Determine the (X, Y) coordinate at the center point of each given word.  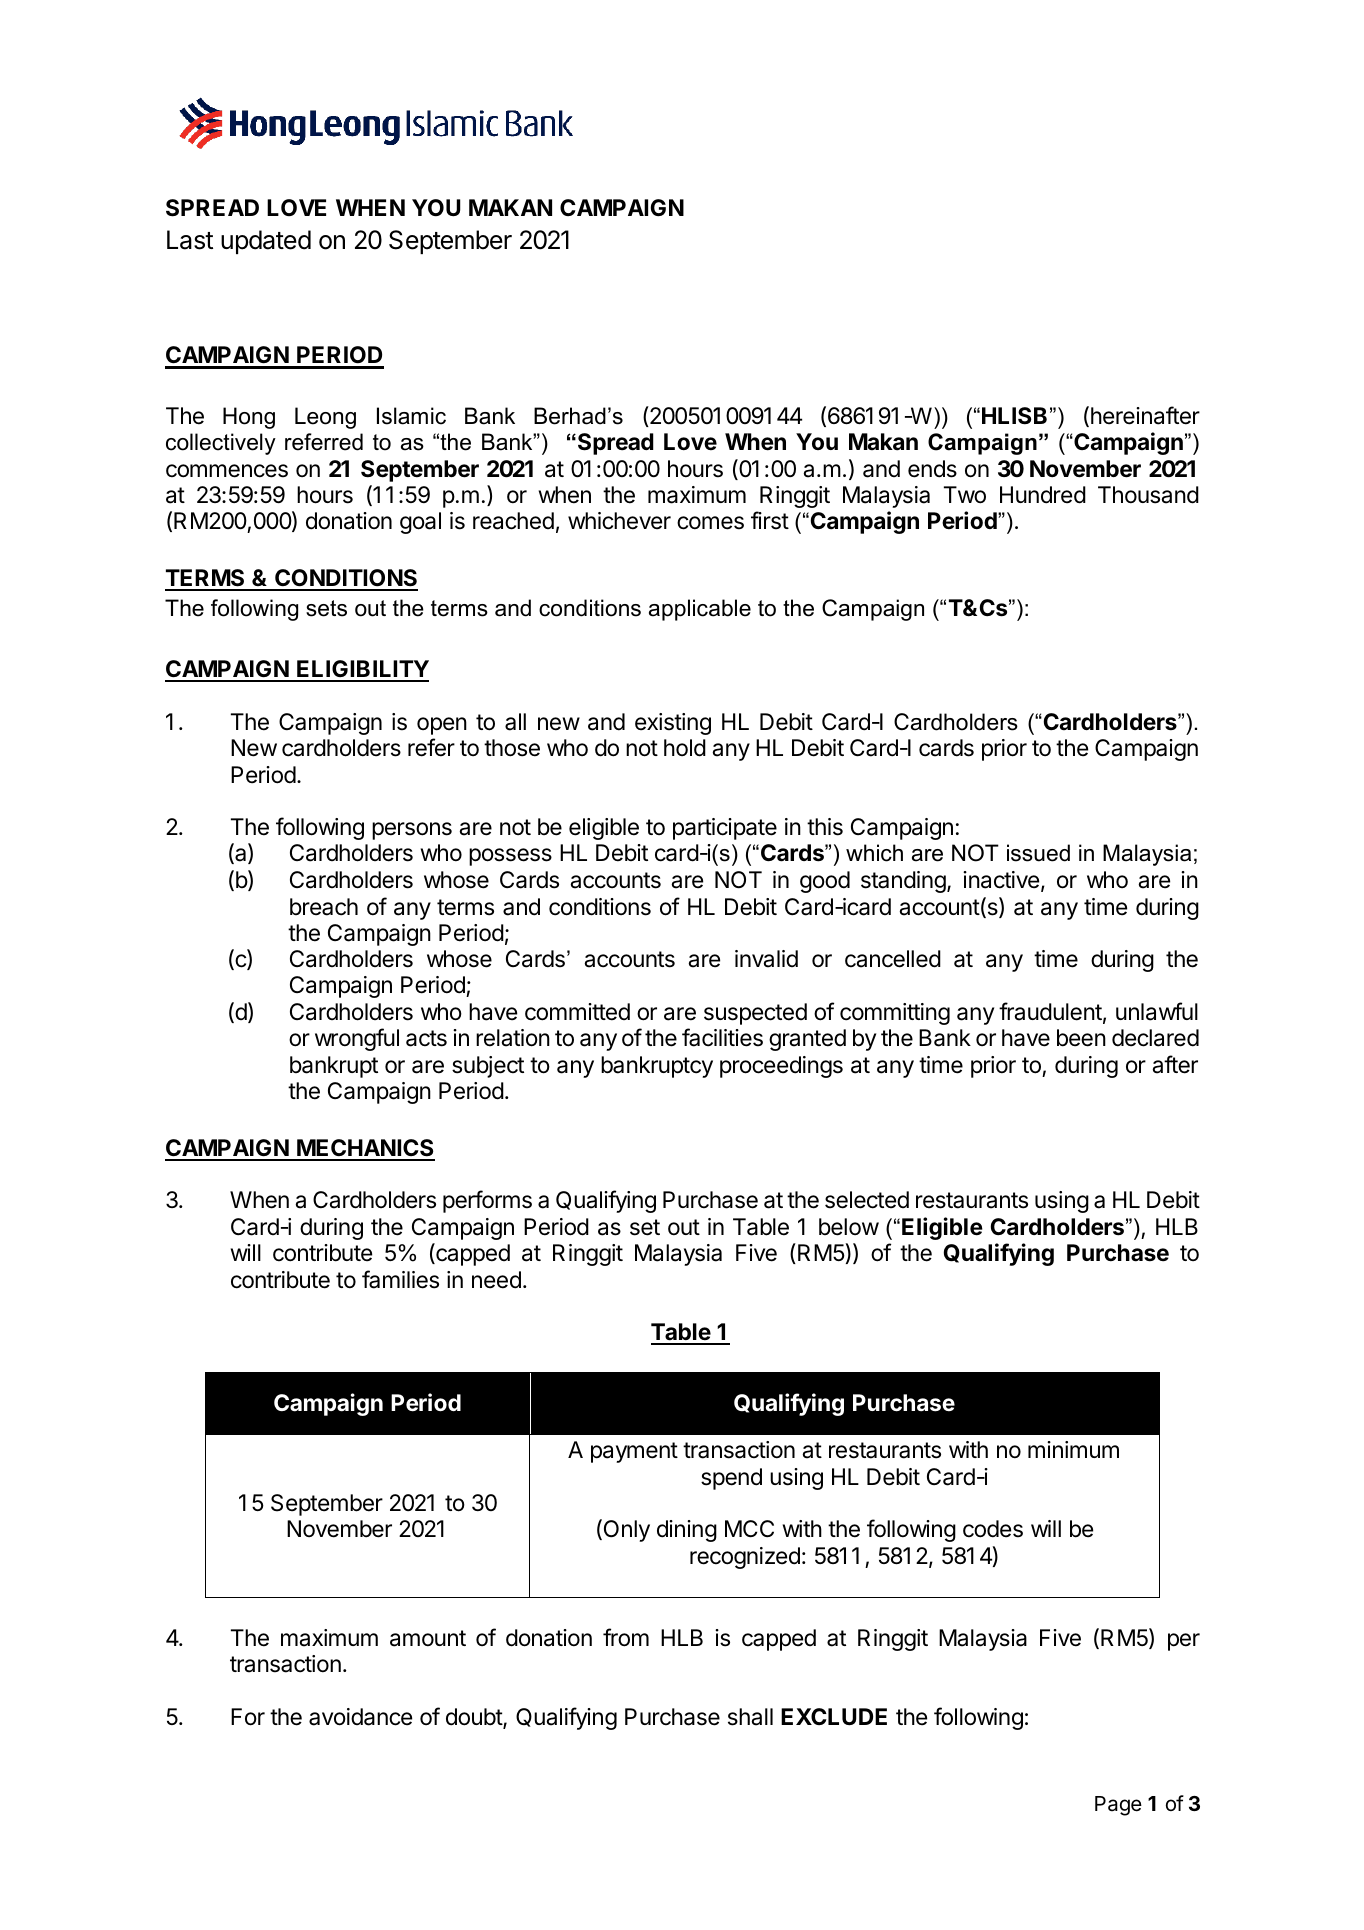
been (1081, 1038)
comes (710, 523)
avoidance (360, 1717)
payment (634, 1452)
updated (266, 242)
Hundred (1043, 495)
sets (326, 608)
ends (932, 469)
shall (750, 1717)
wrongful (357, 1039)
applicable (700, 610)
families (400, 1279)
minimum (1073, 1449)
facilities (722, 1037)
